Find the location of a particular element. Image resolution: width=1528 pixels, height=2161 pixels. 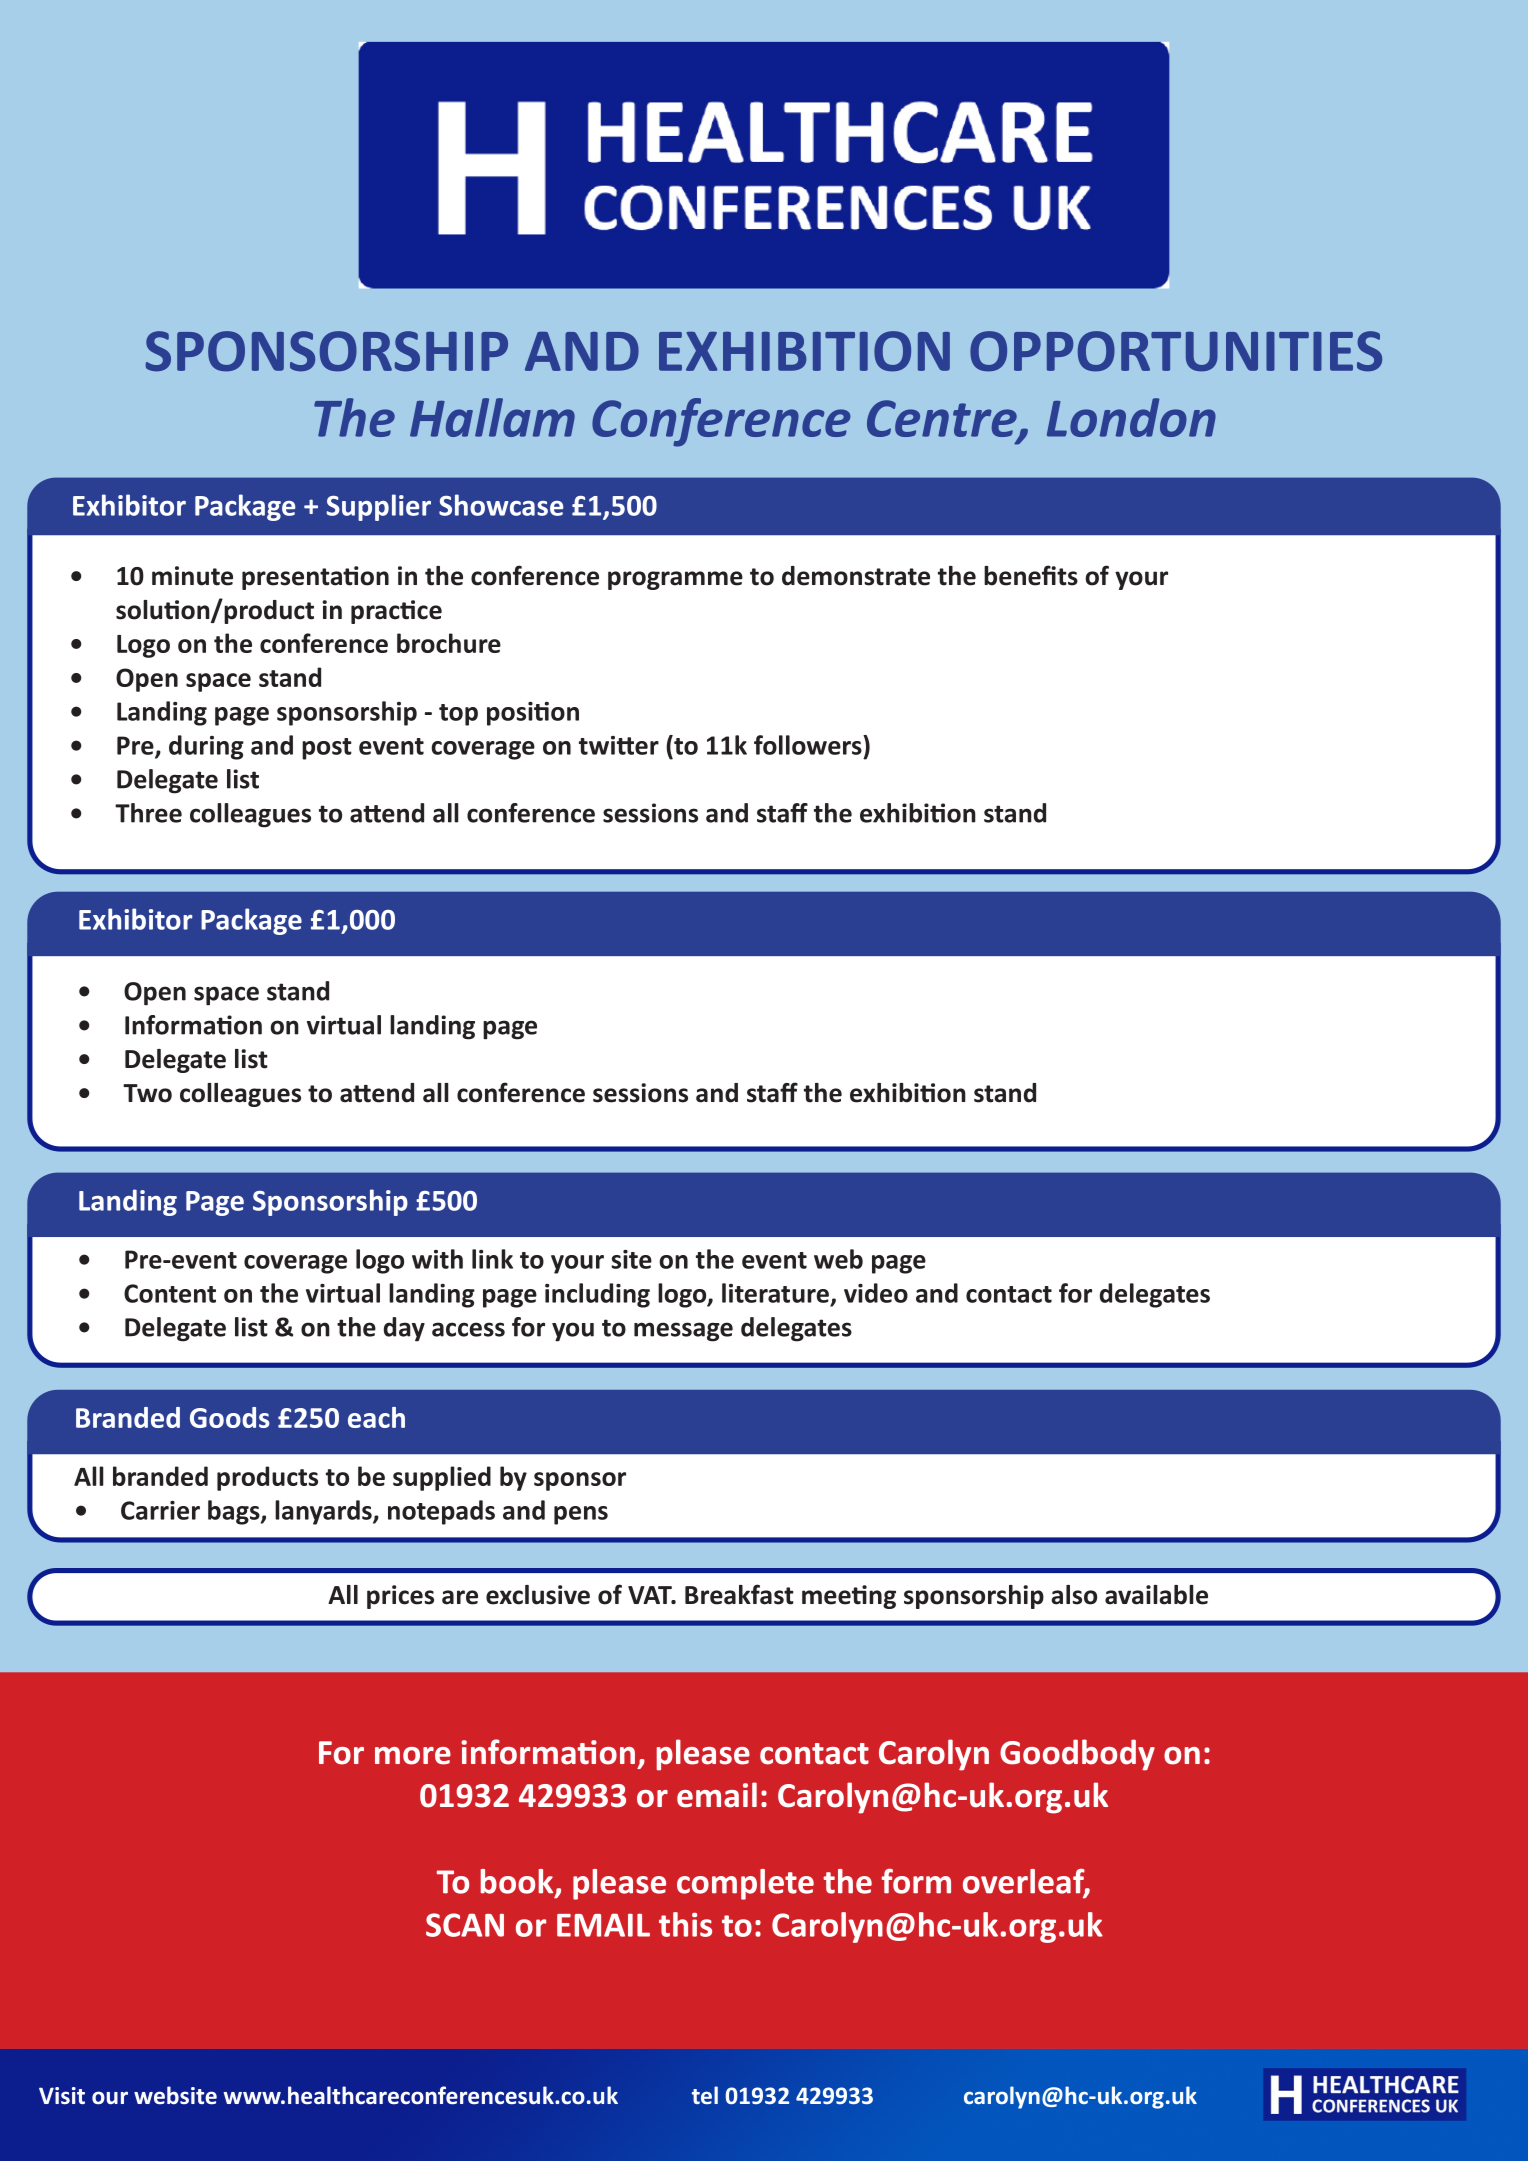

London is located at coordinates (1131, 417).
